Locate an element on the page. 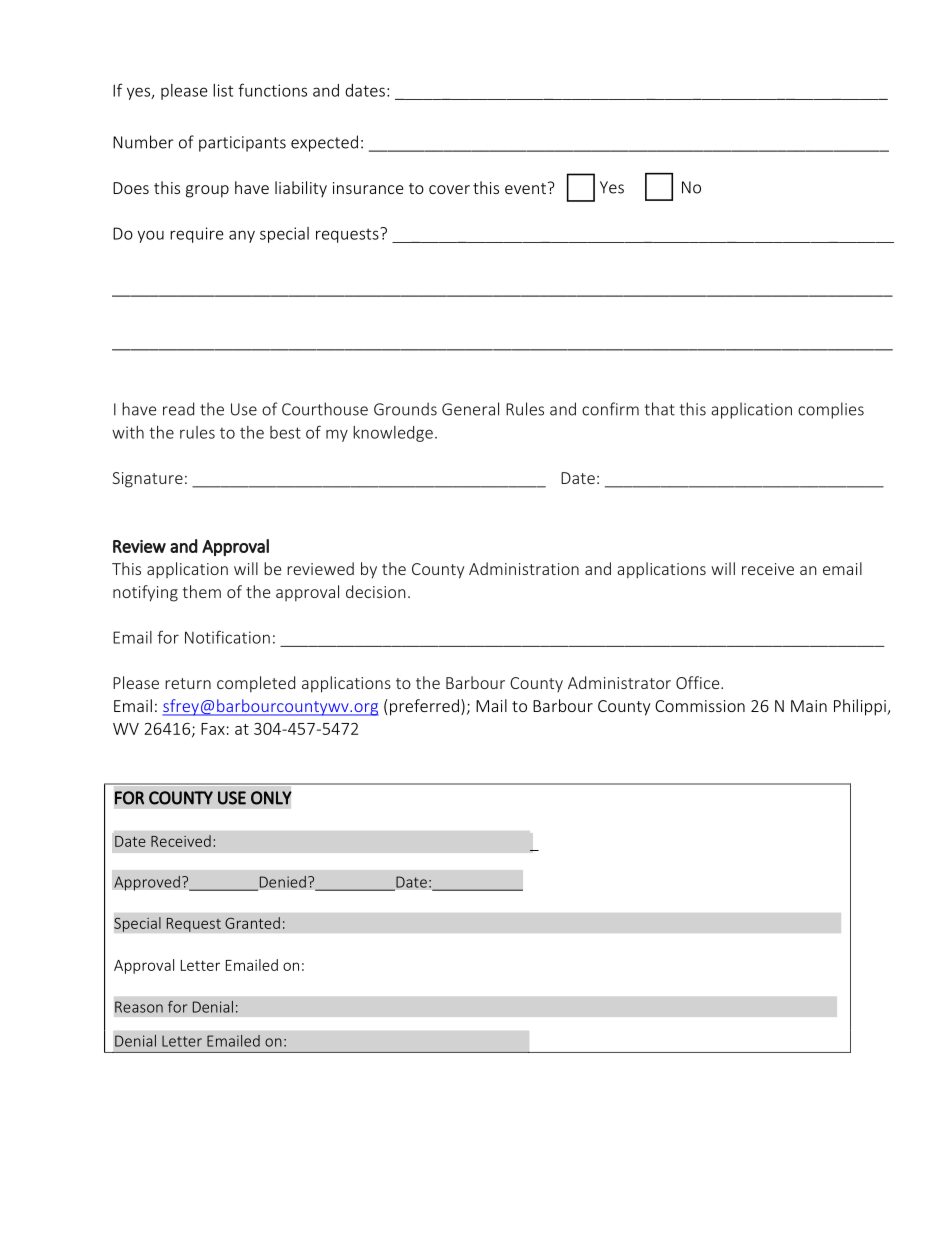 The image size is (952, 1233). Granted is located at coordinates (252, 923).
